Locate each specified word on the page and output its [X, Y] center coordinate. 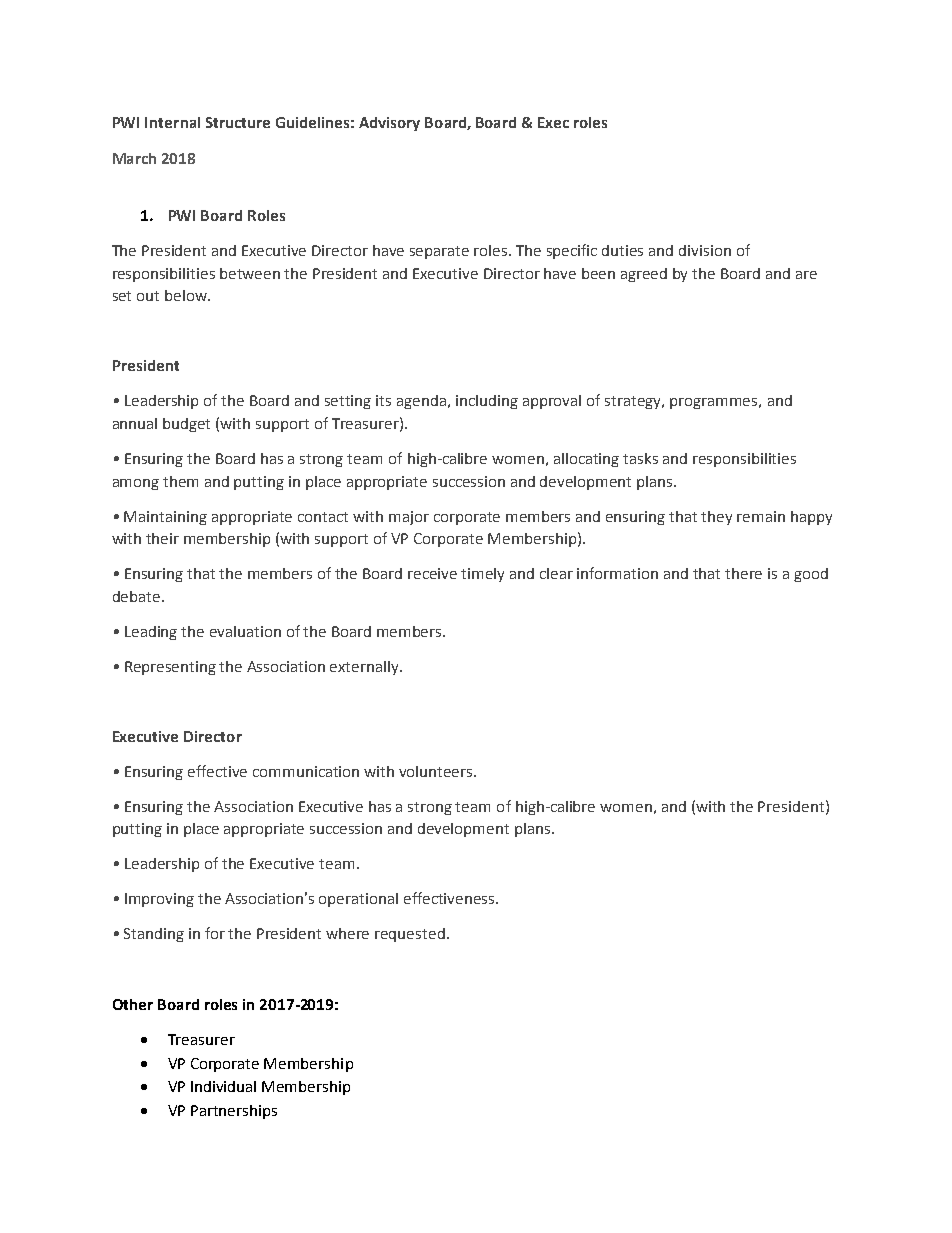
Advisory [389, 124]
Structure [238, 122]
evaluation [245, 631]
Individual [223, 1086]
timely [482, 575]
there [743, 573]
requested [410, 935]
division [705, 250]
